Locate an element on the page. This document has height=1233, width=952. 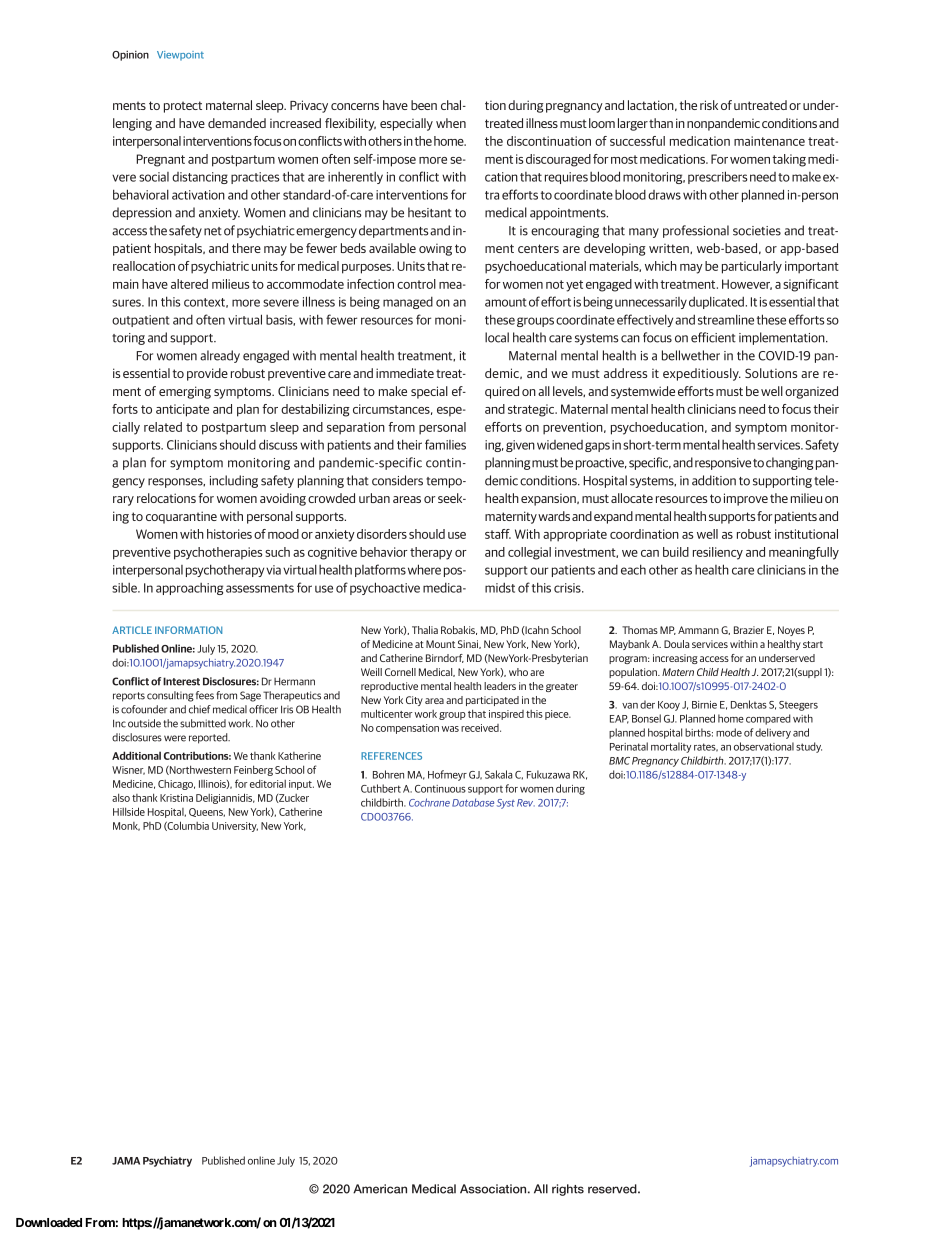
Opinion is located at coordinates (130, 55).
